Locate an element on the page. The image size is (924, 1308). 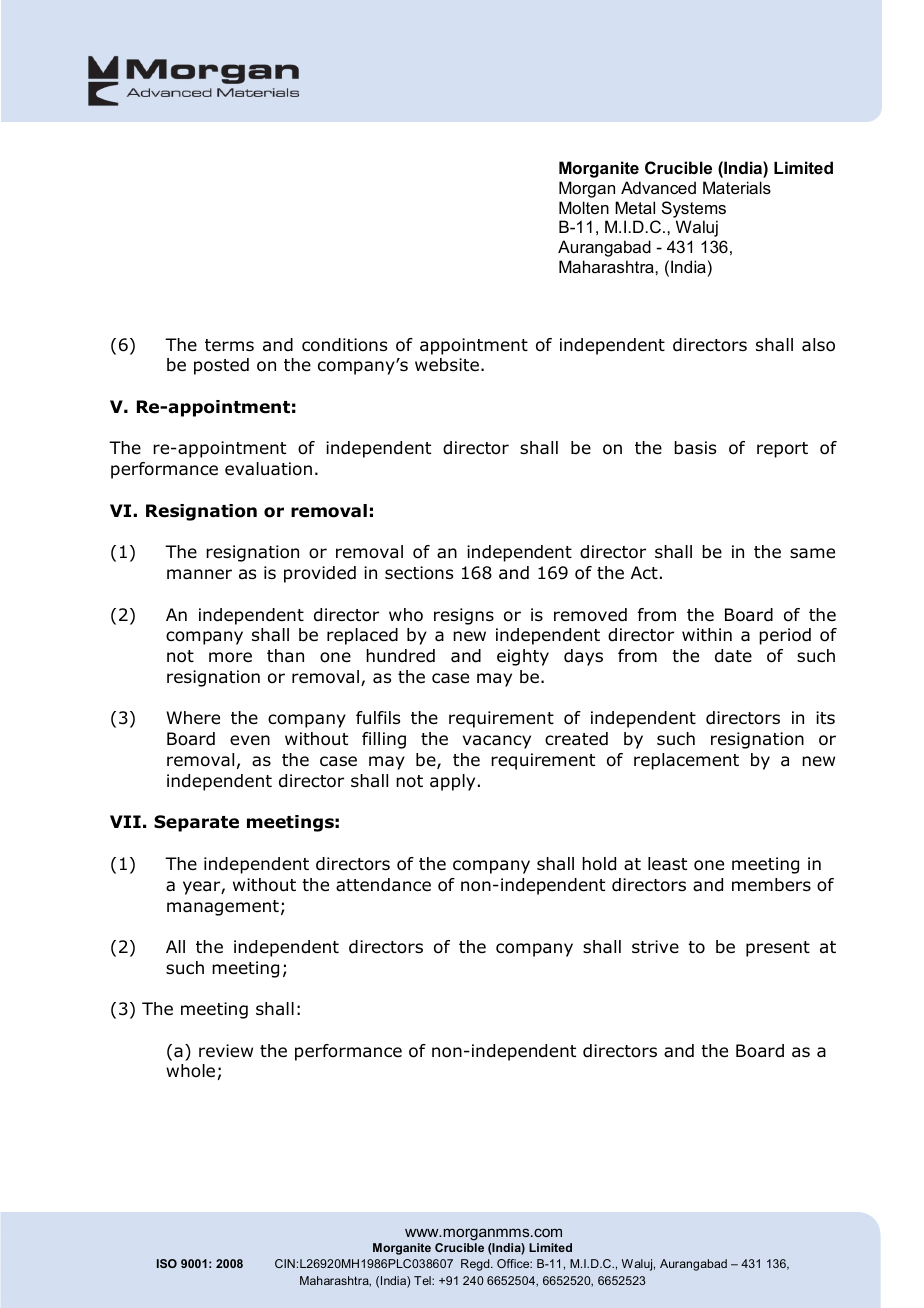
present is located at coordinates (778, 949).
